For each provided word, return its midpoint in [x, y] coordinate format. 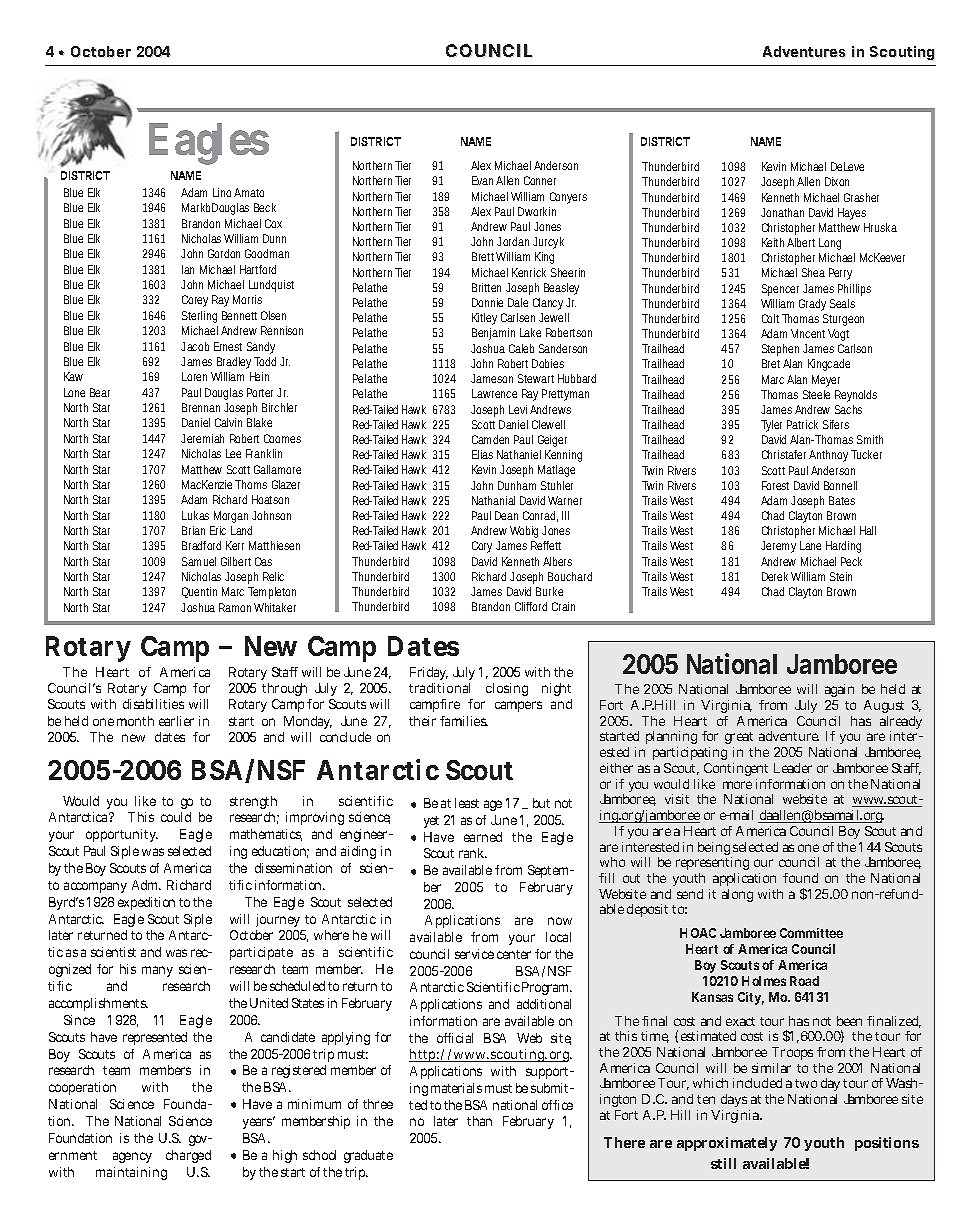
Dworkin [537, 211]
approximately [727, 1144]
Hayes [852, 214]
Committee [811, 933]
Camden [490, 439]
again [839, 692]
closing [507, 689]
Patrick [802, 424]
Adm [146, 885]
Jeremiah [202, 438]
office [557, 1105]
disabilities [153, 704]
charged [188, 1156]
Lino [222, 192]
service [474, 954]
